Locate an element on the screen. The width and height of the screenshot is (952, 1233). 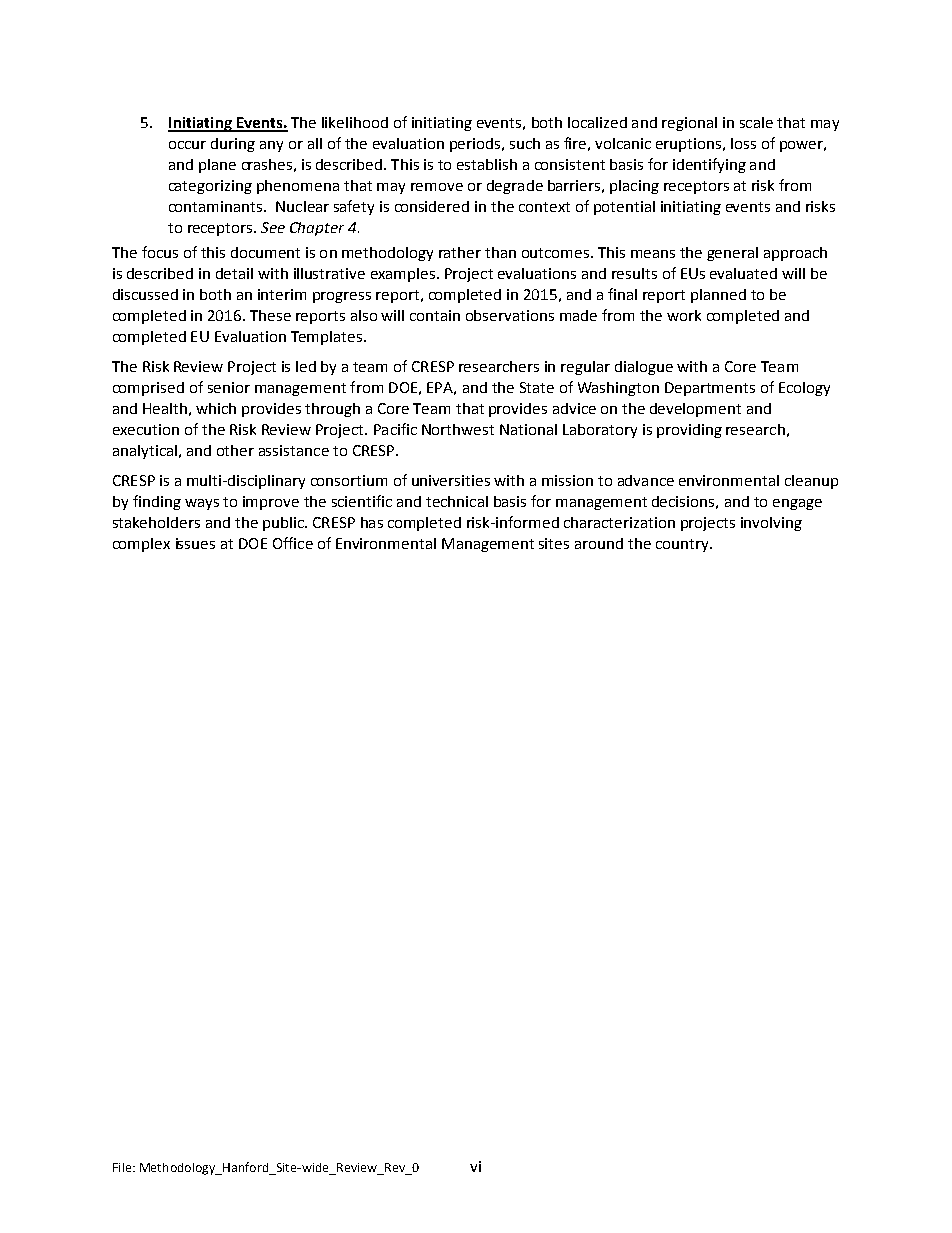
around is located at coordinates (599, 543).
